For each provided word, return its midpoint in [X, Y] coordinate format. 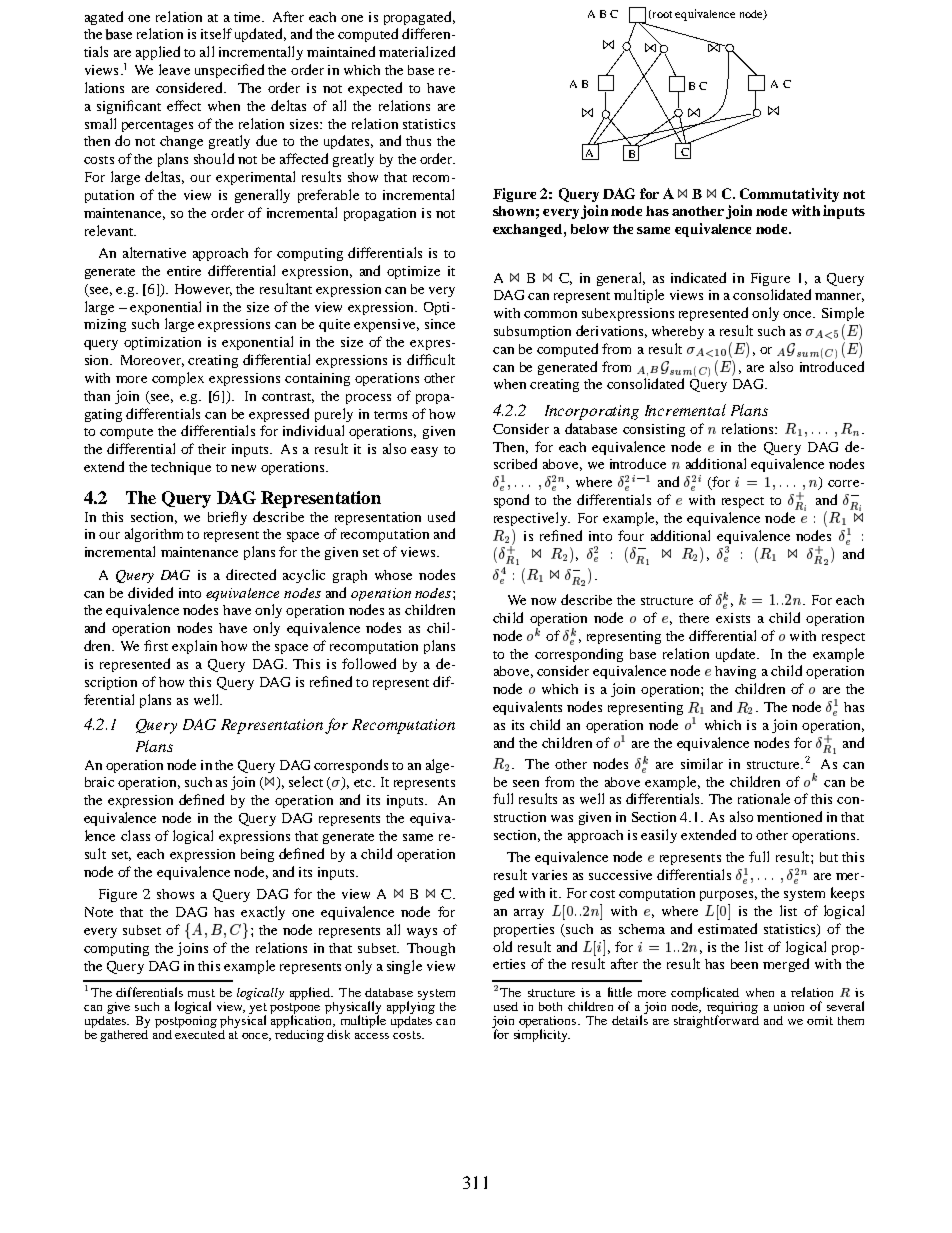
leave [174, 69]
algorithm [154, 535]
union [789, 1006]
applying [411, 1008]
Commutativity [789, 195]
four [631, 535]
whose [393, 575]
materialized [417, 51]
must [201, 993]
